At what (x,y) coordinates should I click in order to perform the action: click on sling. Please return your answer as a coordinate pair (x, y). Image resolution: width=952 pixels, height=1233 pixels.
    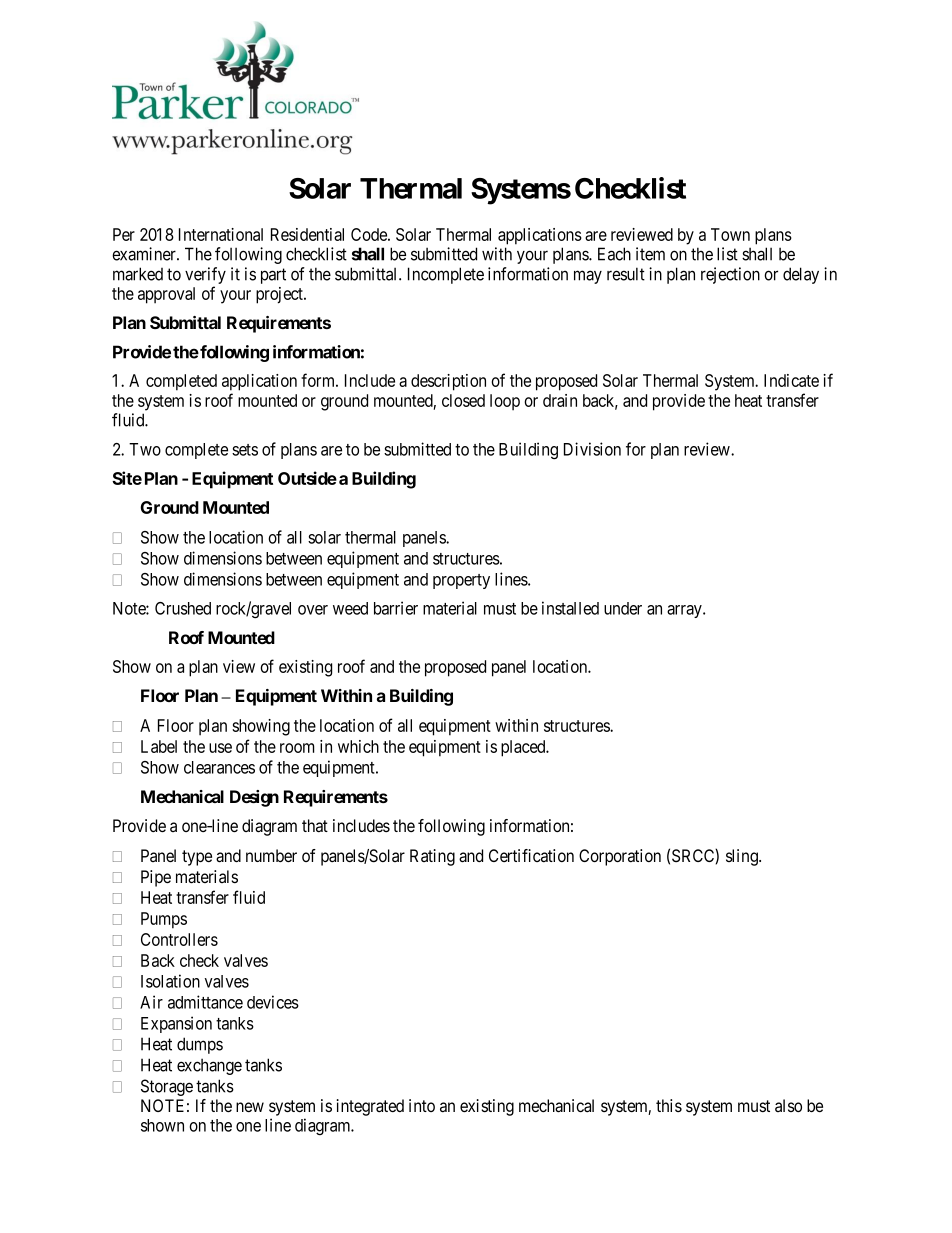
    Looking at the image, I should click on (743, 857).
